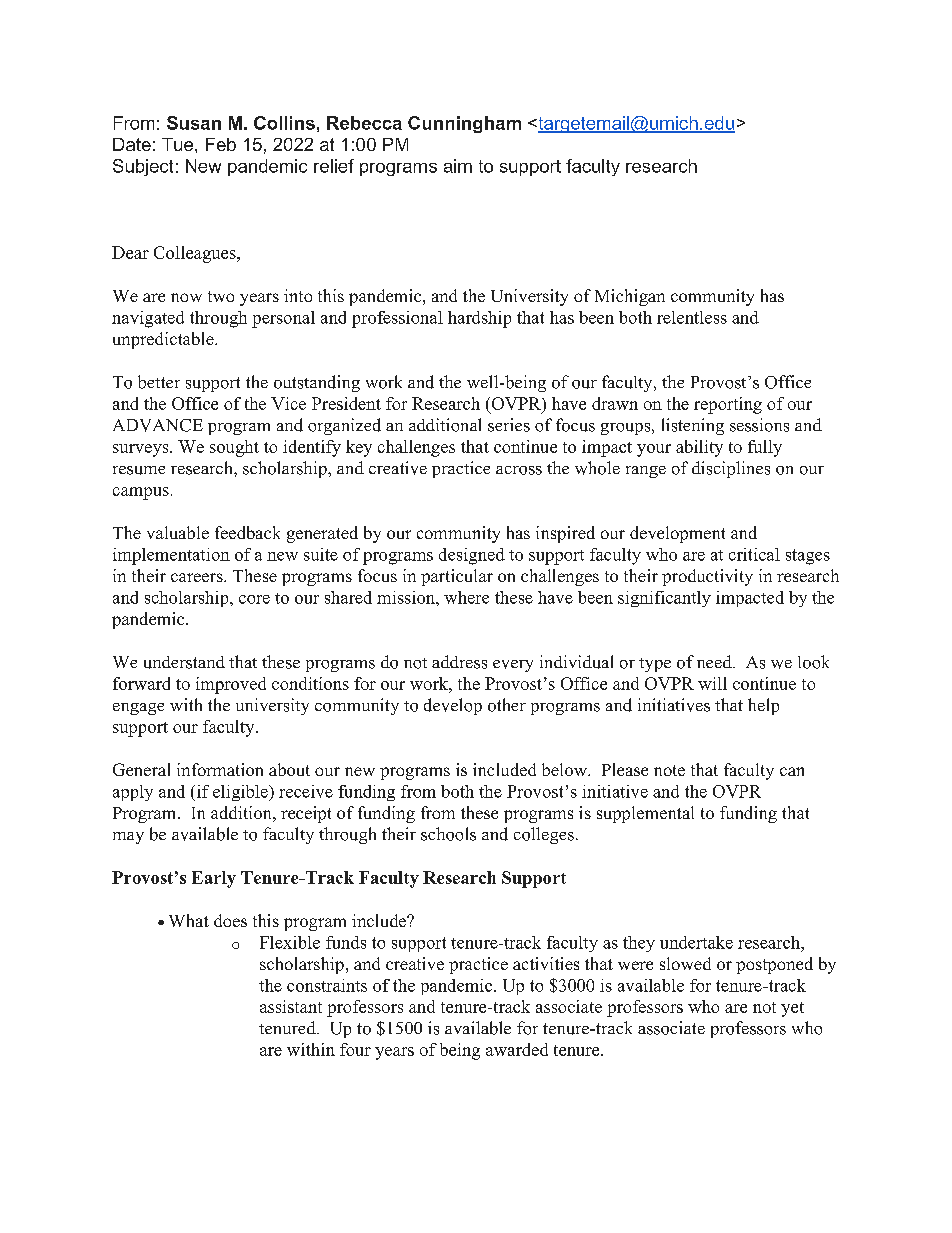 The height and width of the document is (1233, 952). Describe the element at coordinates (159, 382) in the document. I see `better` at that location.
